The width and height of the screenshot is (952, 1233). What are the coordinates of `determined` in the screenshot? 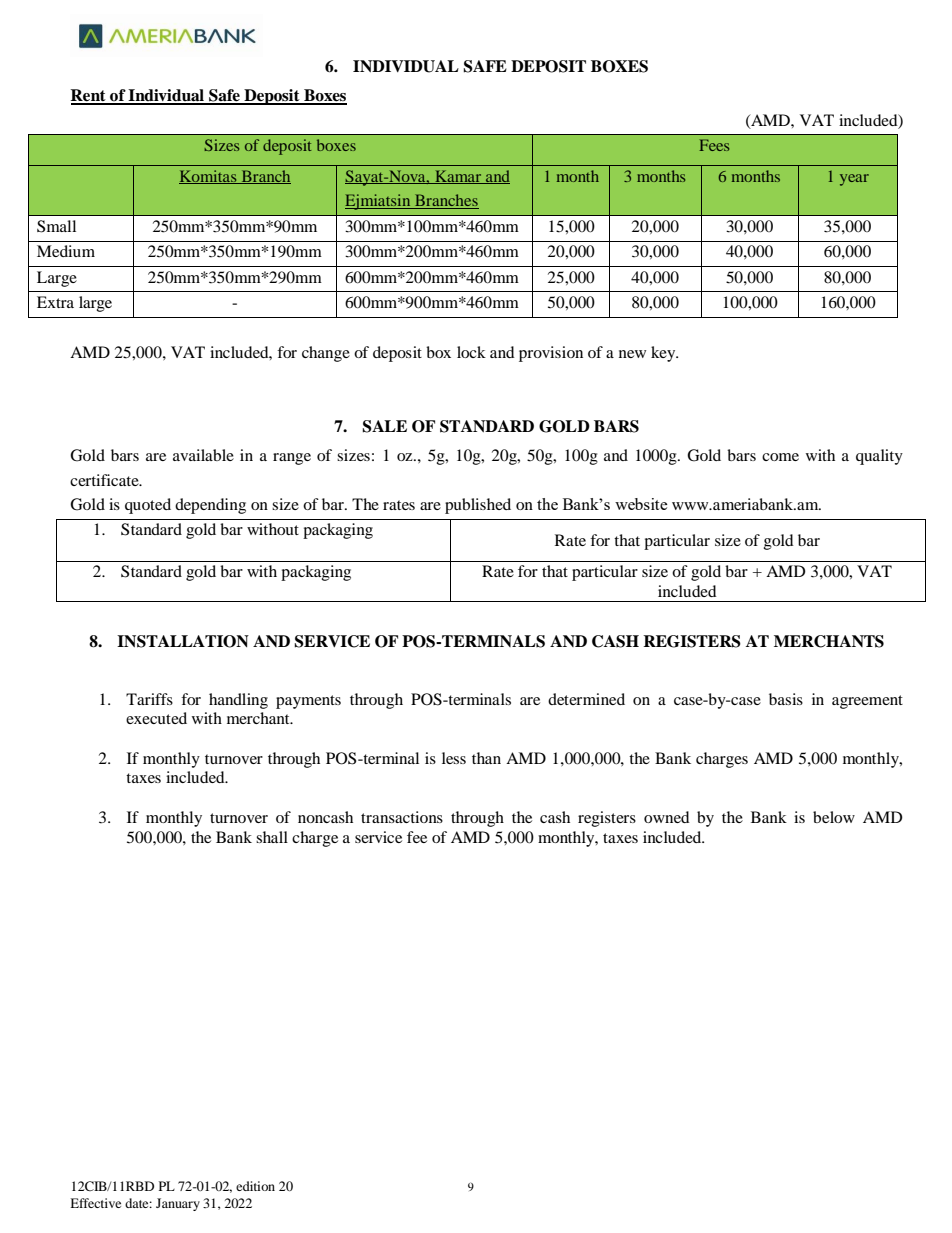 It's located at (586, 699).
